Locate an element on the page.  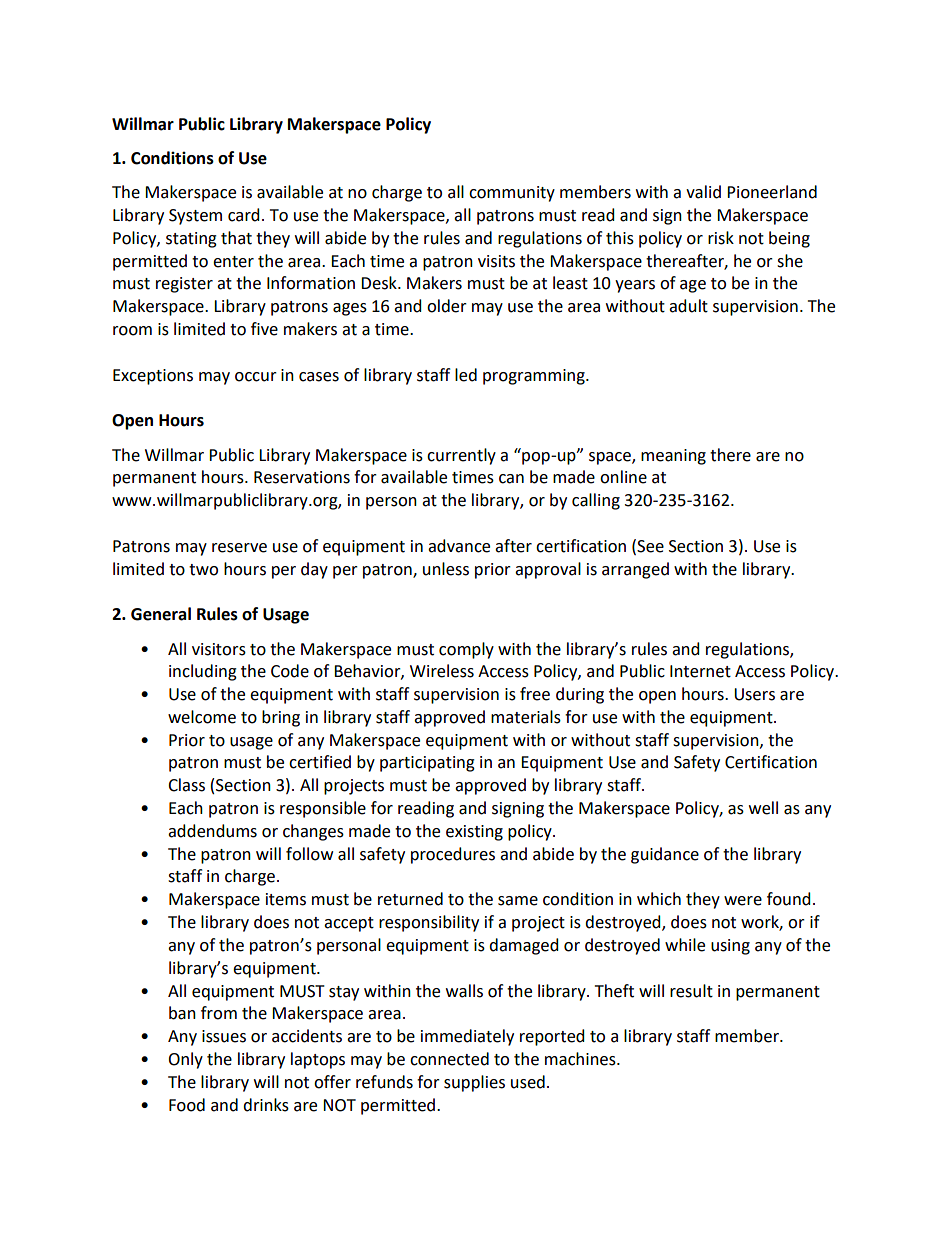
Internet is located at coordinates (700, 671).
